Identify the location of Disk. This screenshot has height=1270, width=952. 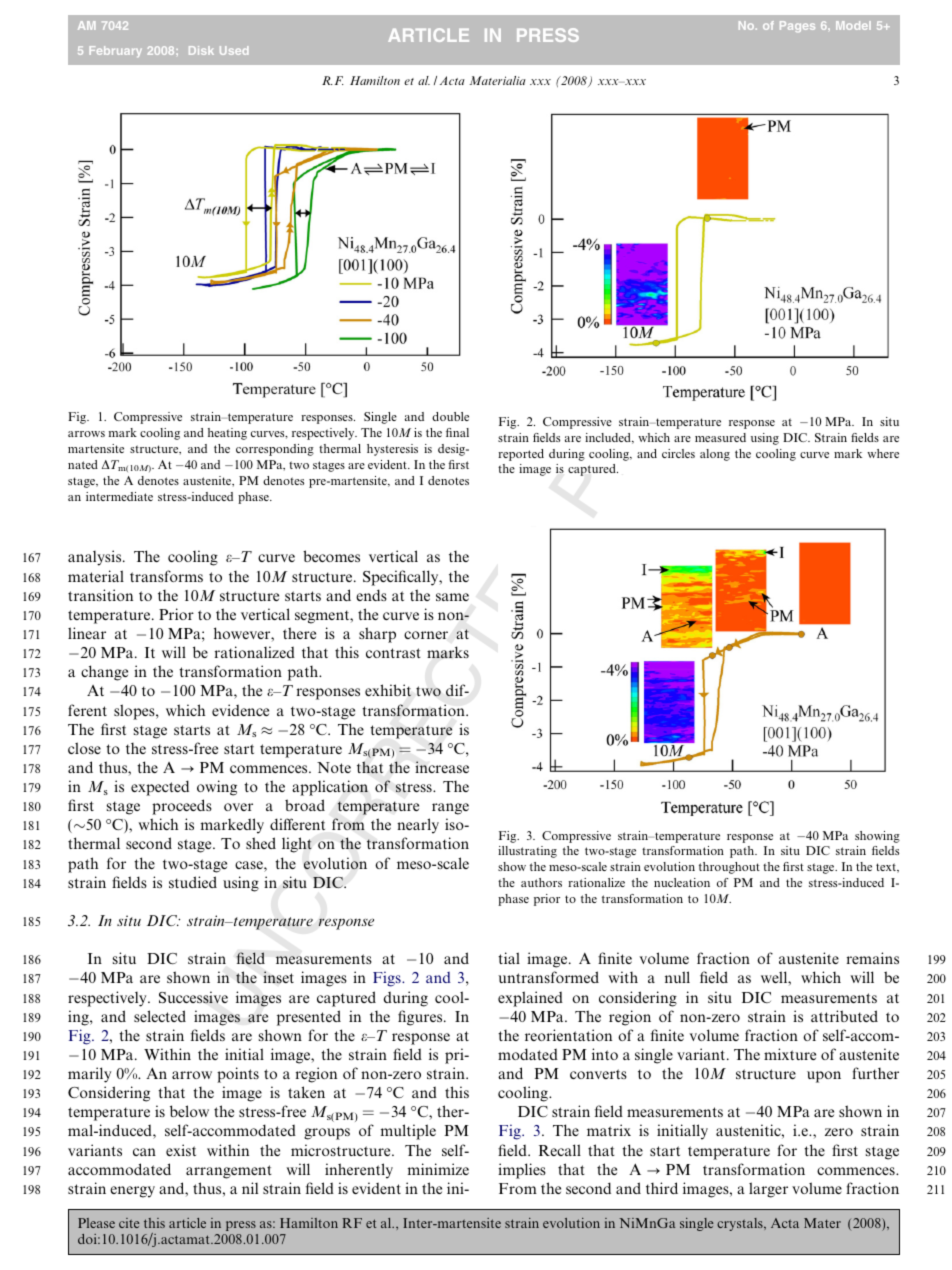
(201, 50).
